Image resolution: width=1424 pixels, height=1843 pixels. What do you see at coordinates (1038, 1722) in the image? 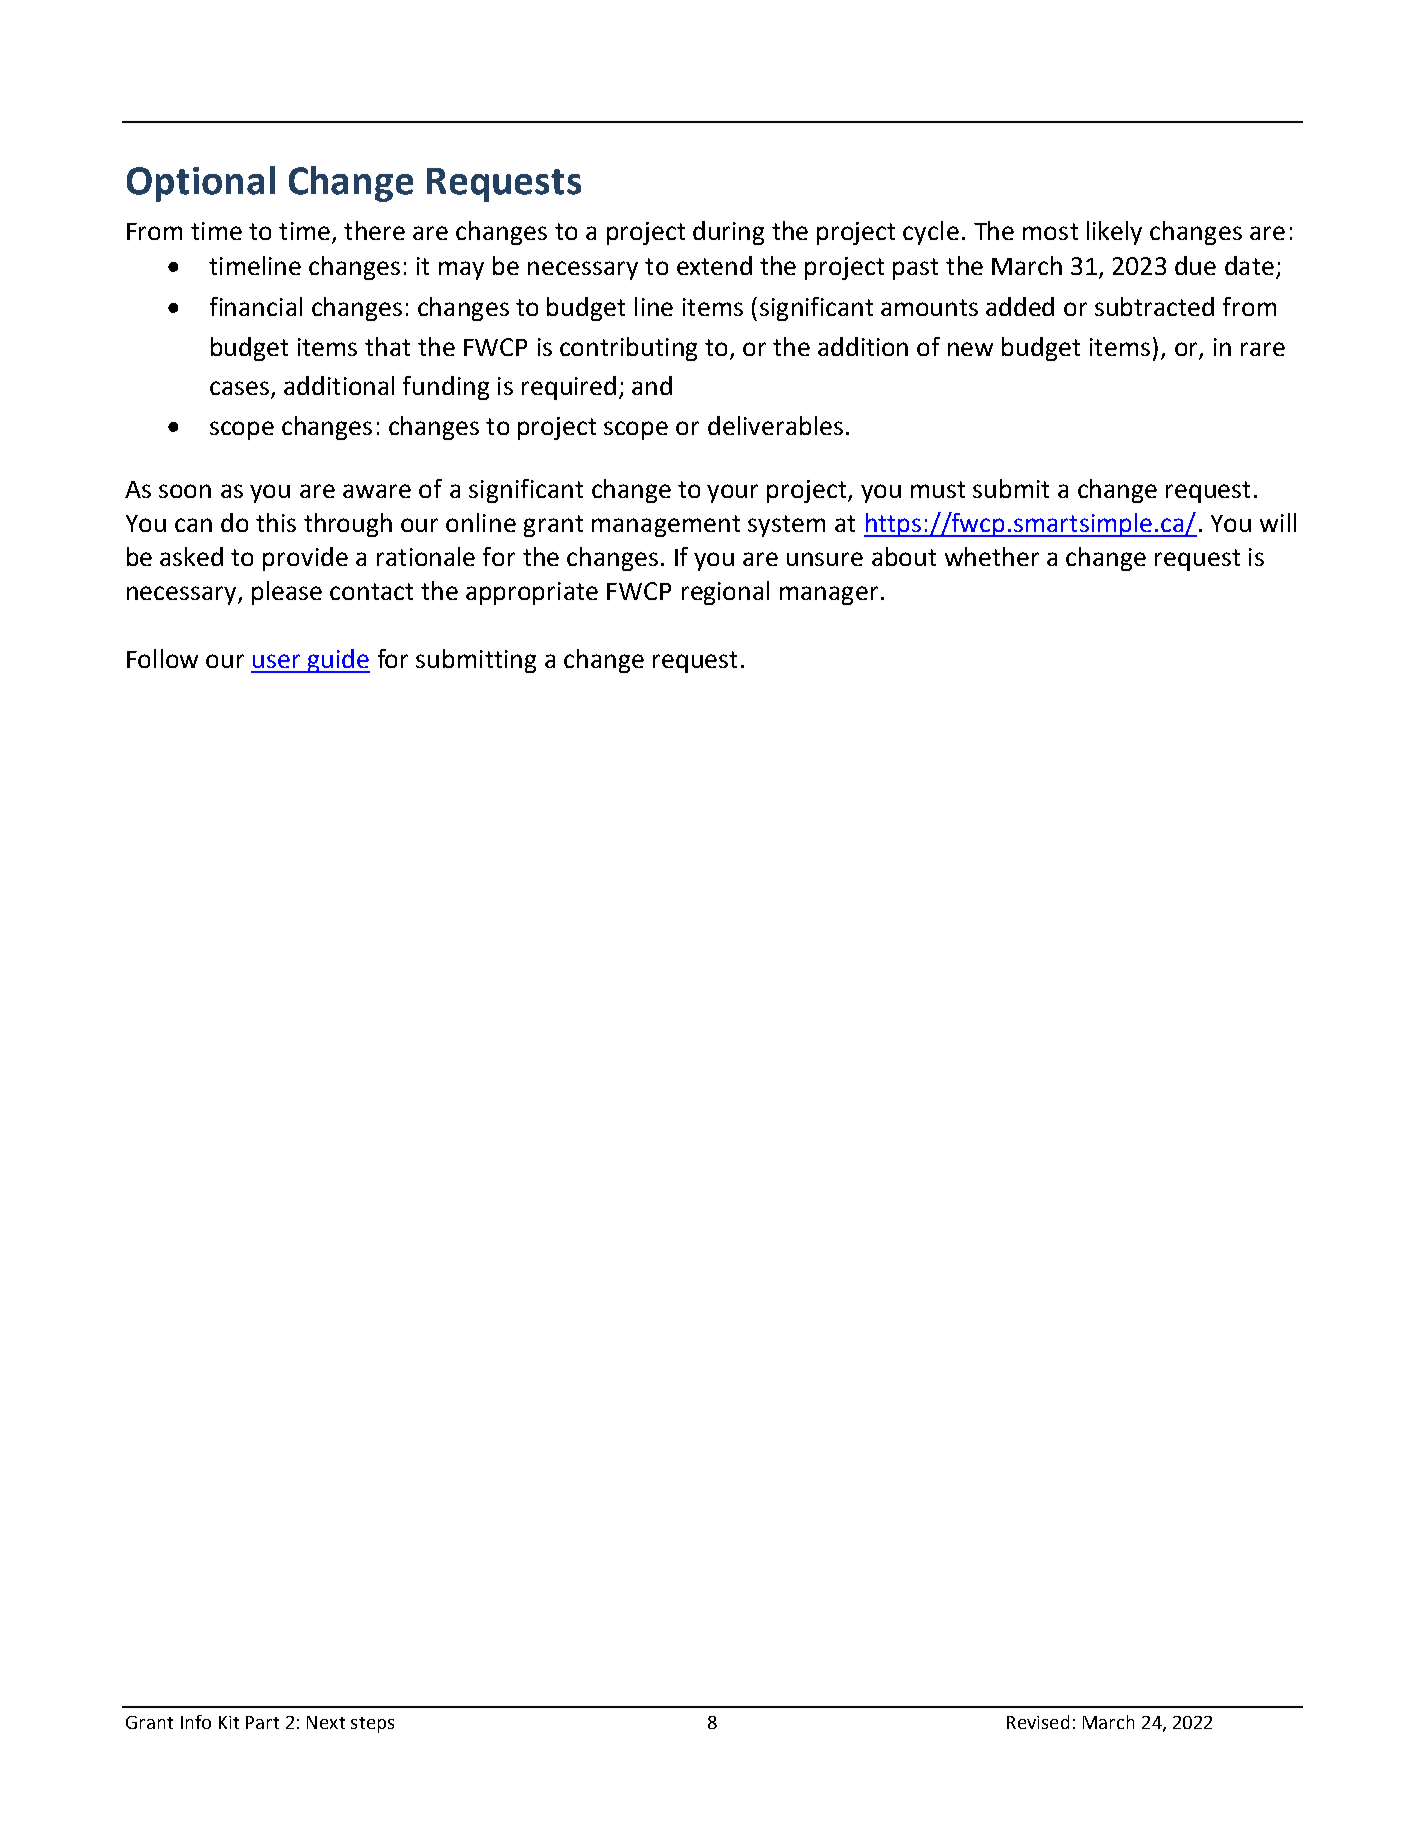
I see `Revised` at bounding box center [1038, 1722].
